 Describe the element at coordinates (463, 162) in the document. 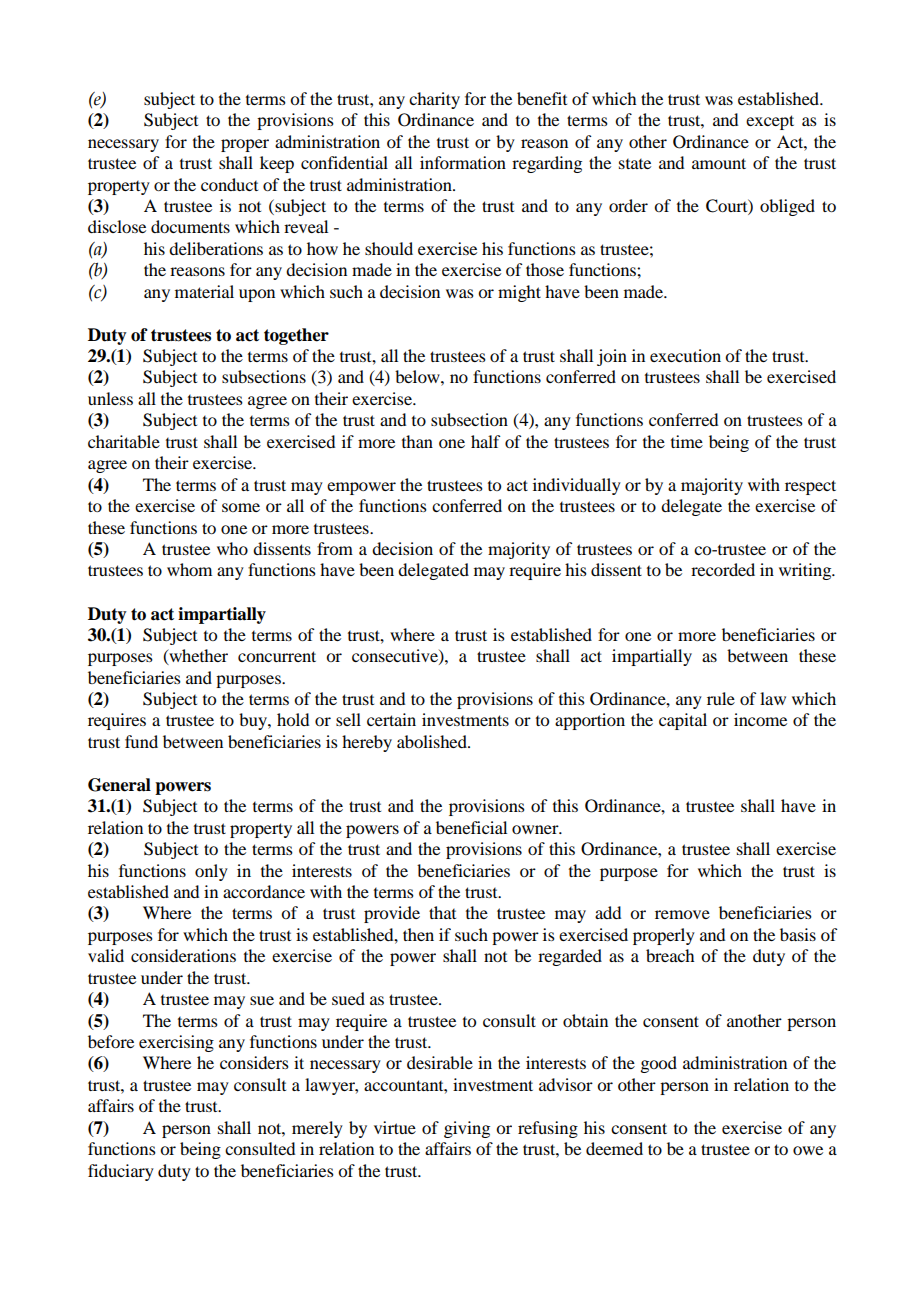

I see `information` at that location.
